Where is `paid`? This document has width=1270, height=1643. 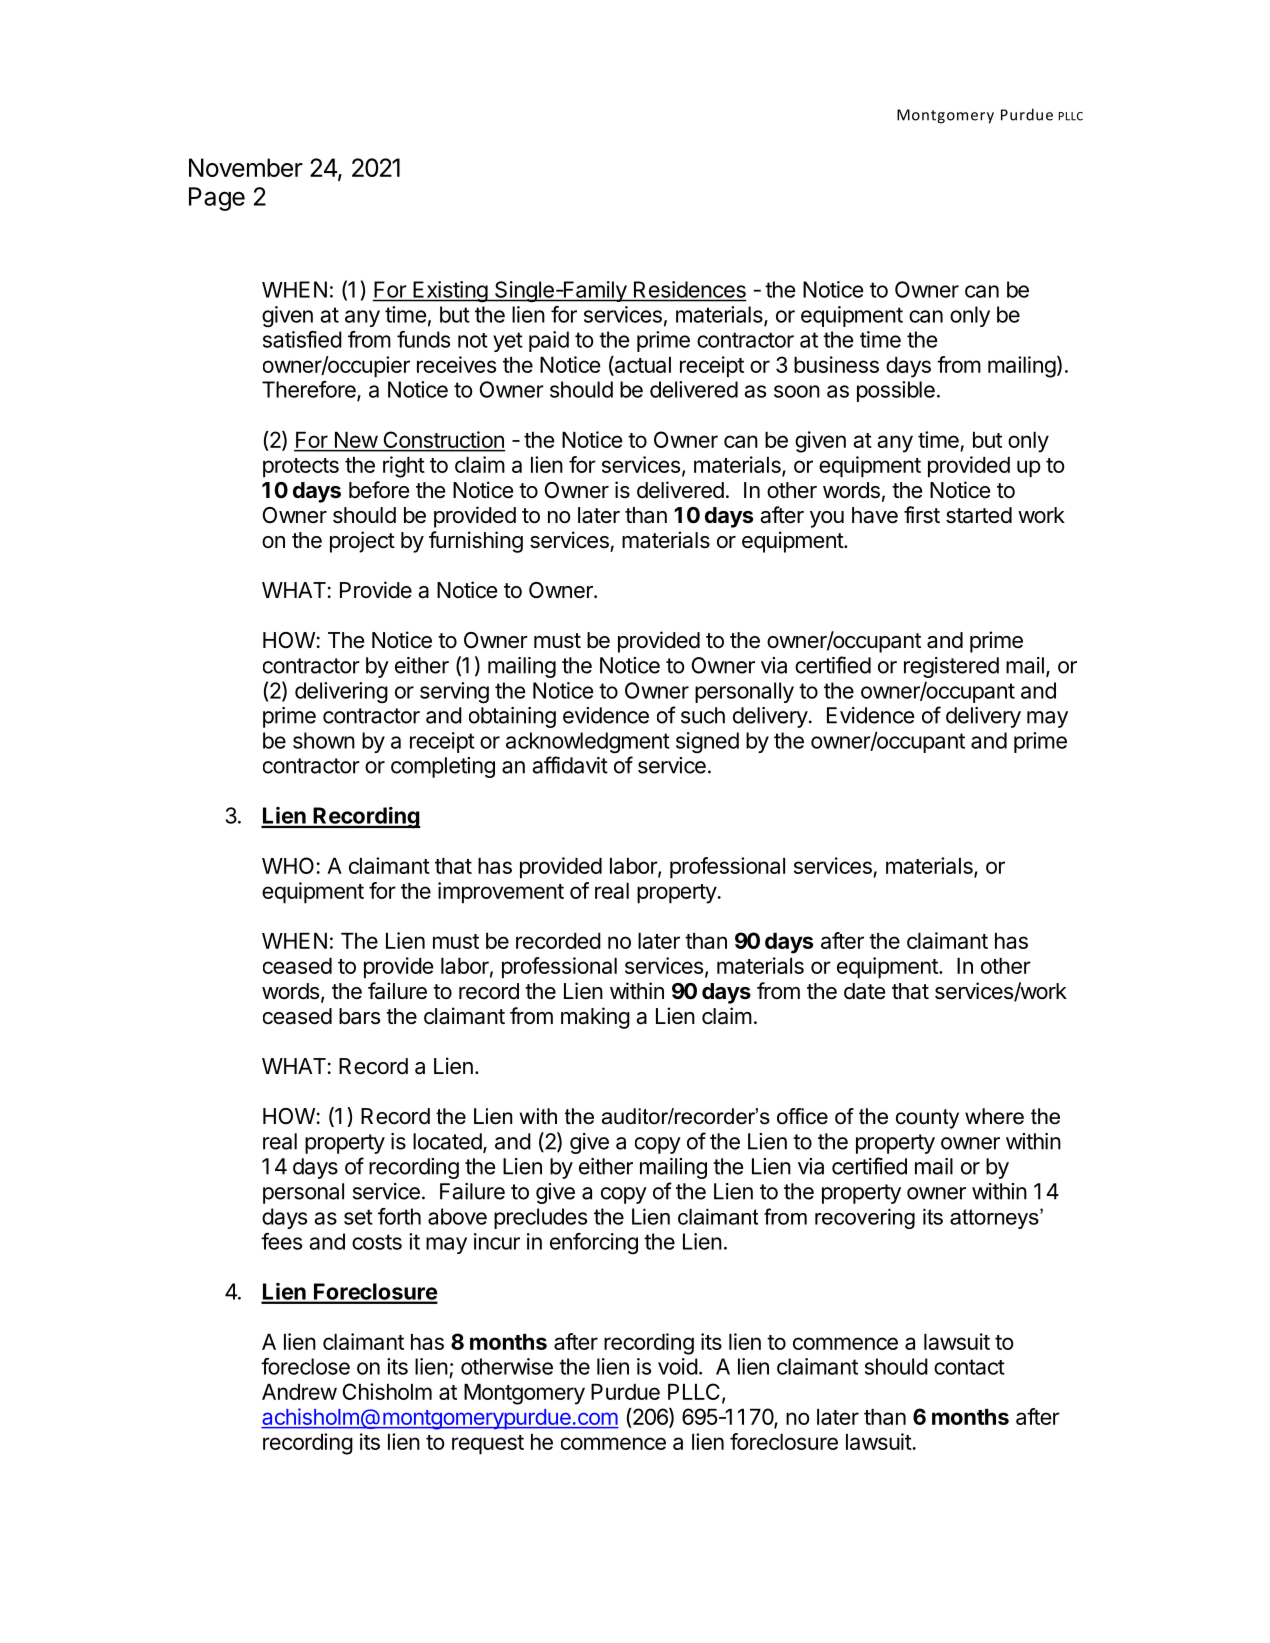 paid is located at coordinates (549, 341).
